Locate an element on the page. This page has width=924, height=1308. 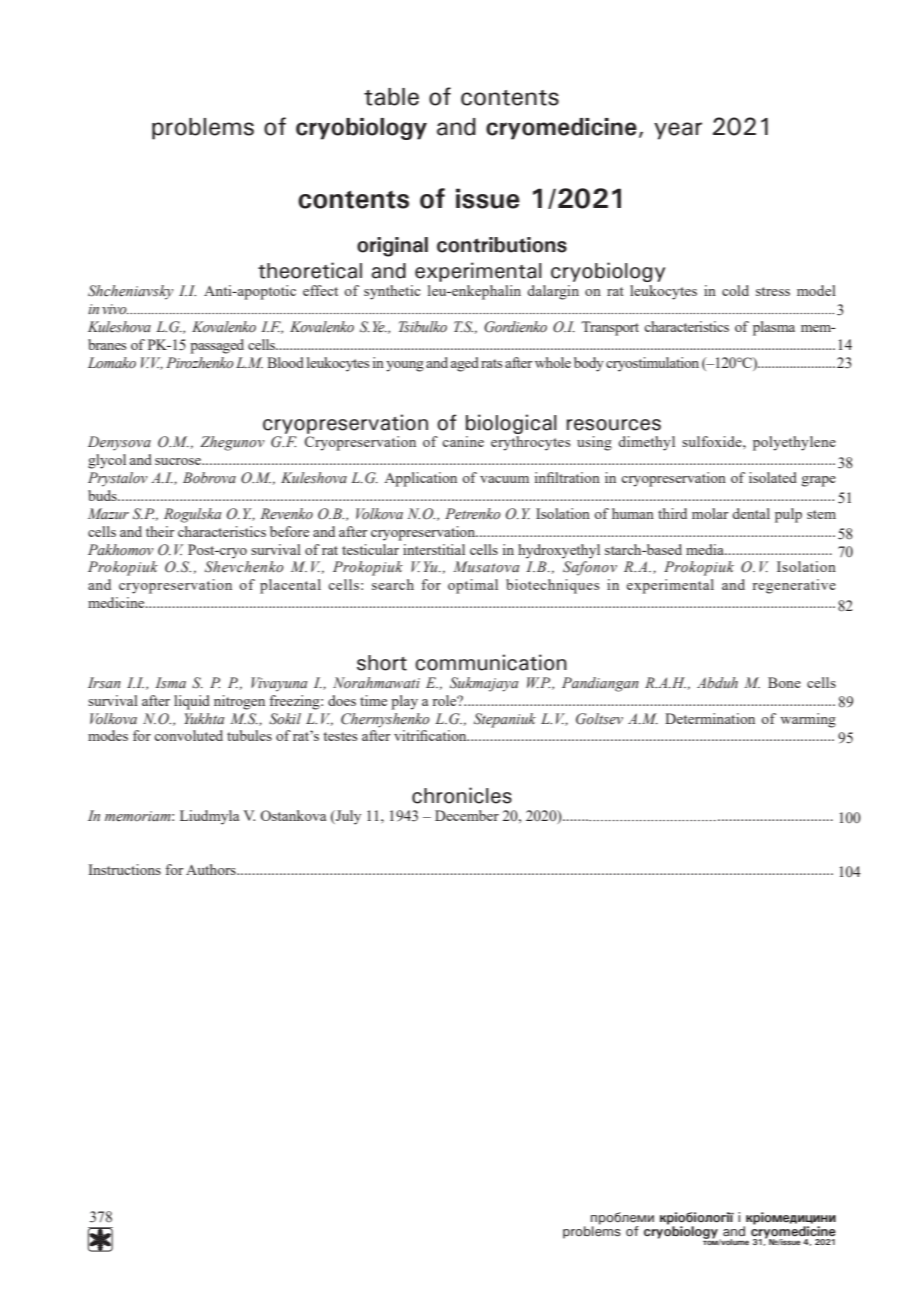
year is located at coordinates (678, 131).
